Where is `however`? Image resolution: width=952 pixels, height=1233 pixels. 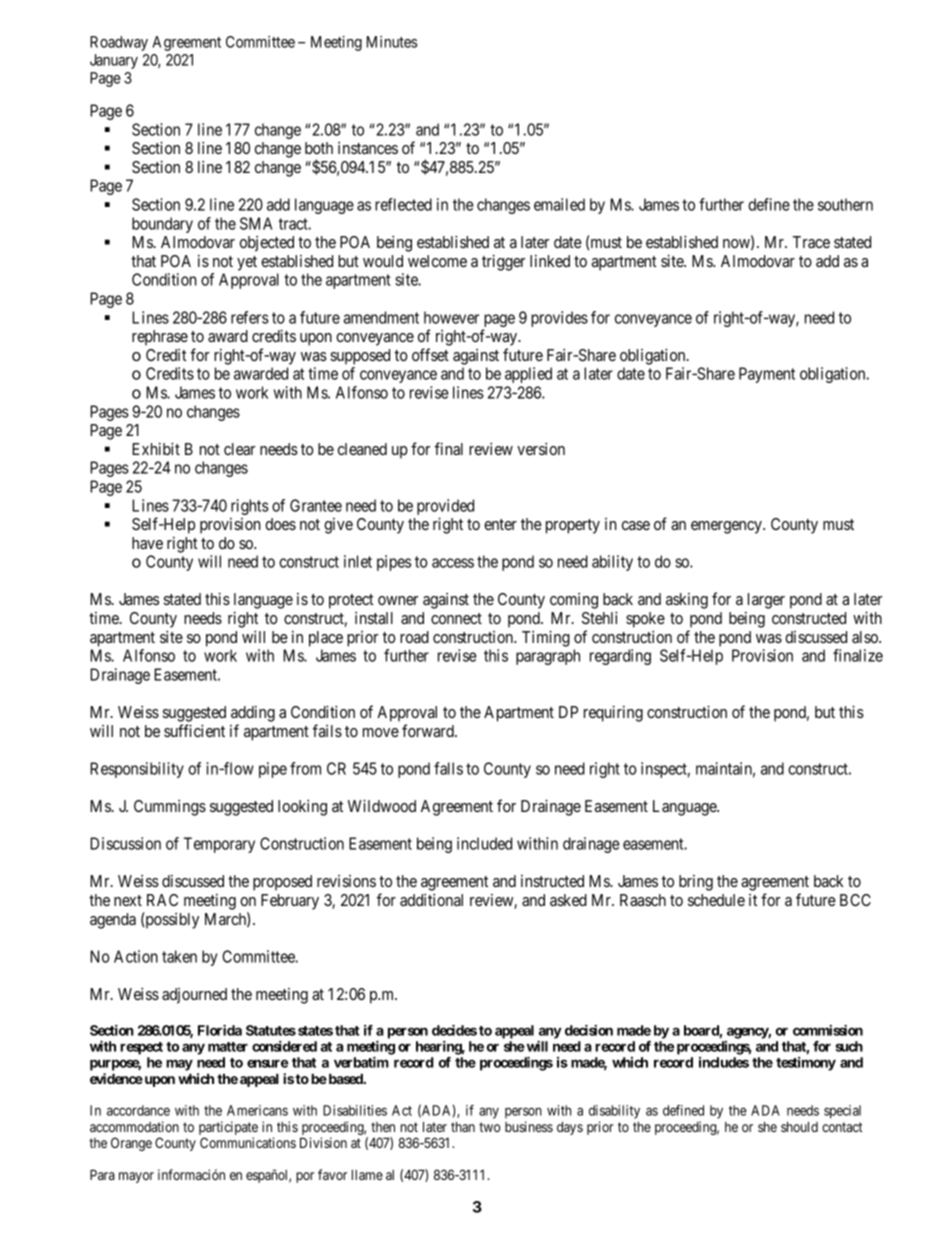
however is located at coordinates (451, 317).
